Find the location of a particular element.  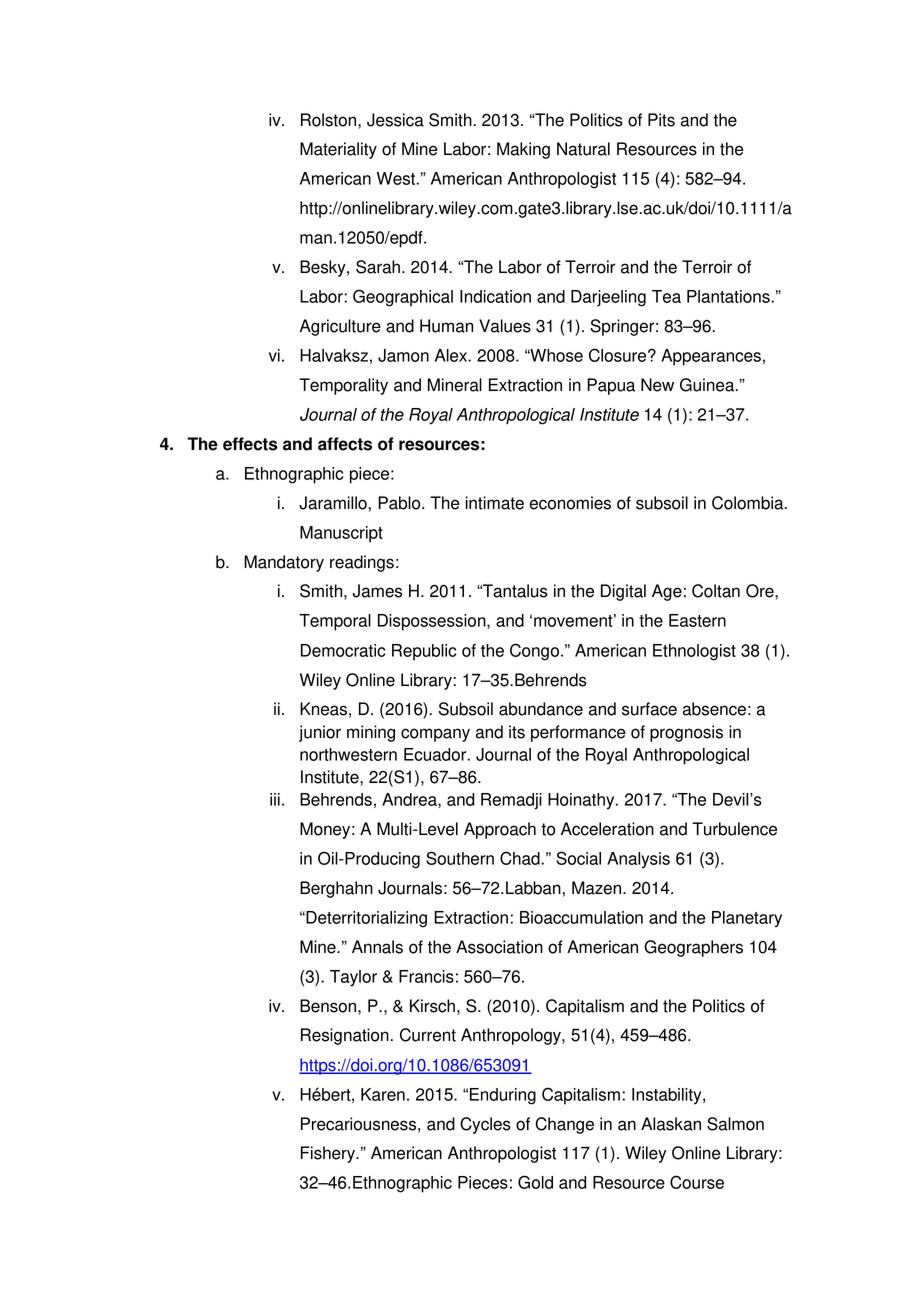

Approach is located at coordinates (500, 830).
